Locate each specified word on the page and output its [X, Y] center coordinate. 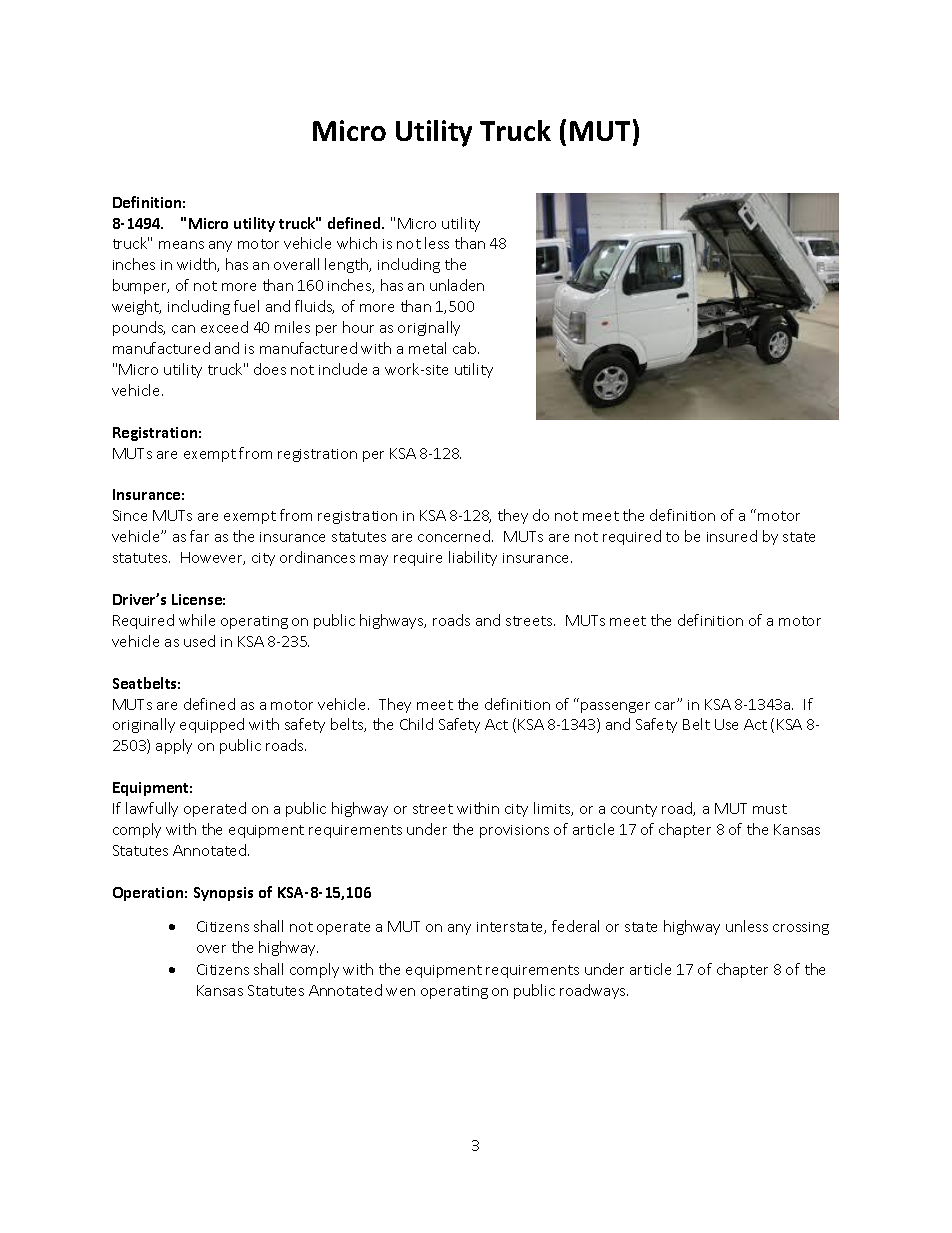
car [666, 705]
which [357, 243]
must [770, 809]
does [270, 369]
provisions [514, 831]
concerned [455, 536]
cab [466, 348]
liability [473, 558]
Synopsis [223, 894]
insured [732, 536]
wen [400, 992]
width [197, 265]
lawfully [152, 809]
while [197, 620]
